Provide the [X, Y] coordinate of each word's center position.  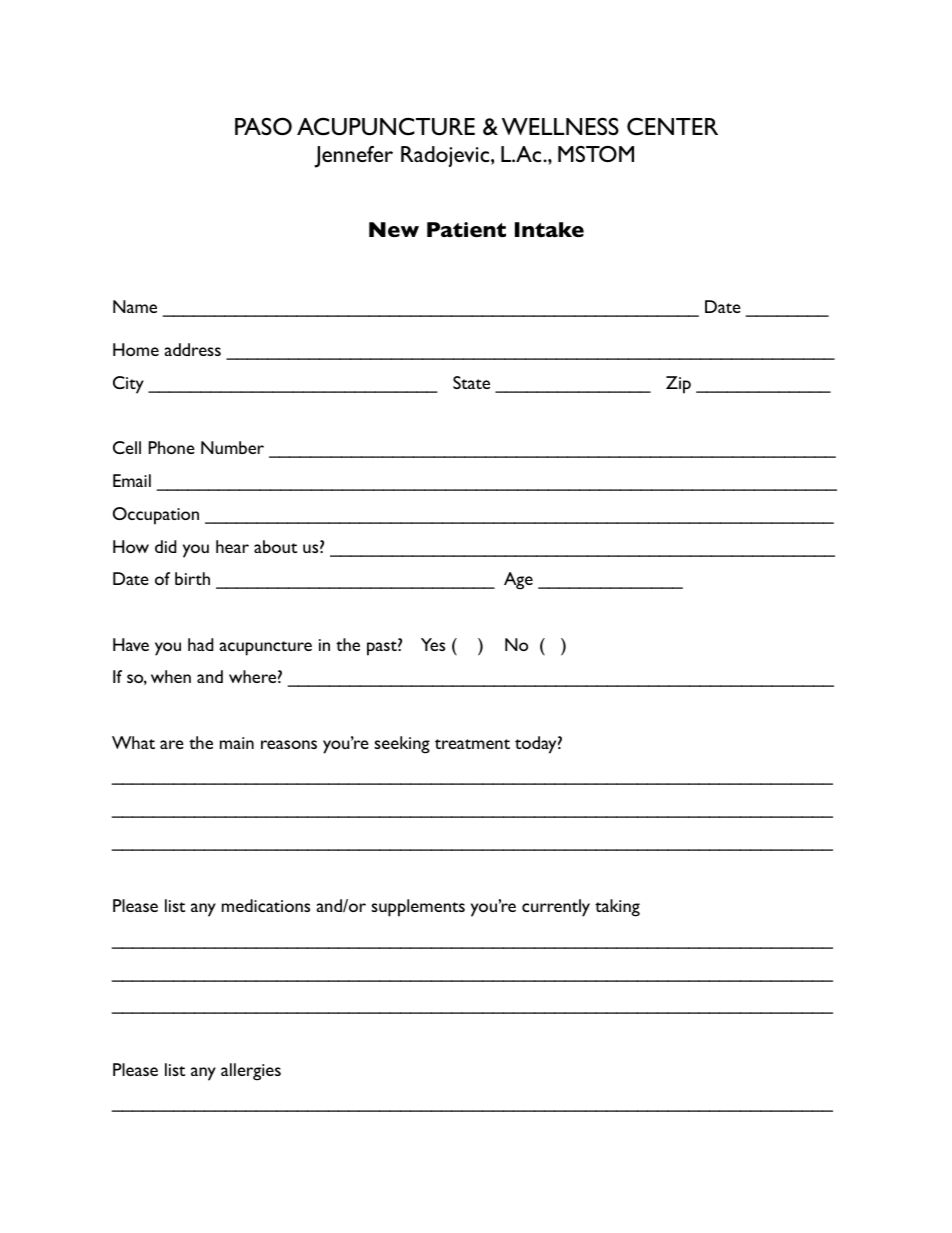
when [171, 676]
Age [518, 581]
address [193, 349]
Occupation [156, 516]
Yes [433, 644]
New [394, 229]
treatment [472, 744]
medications [266, 905]
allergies [251, 1072]
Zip [678, 385]
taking [617, 908]
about [275, 546]
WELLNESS [560, 126]
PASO [263, 126]
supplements [418, 908]
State [471, 382]
